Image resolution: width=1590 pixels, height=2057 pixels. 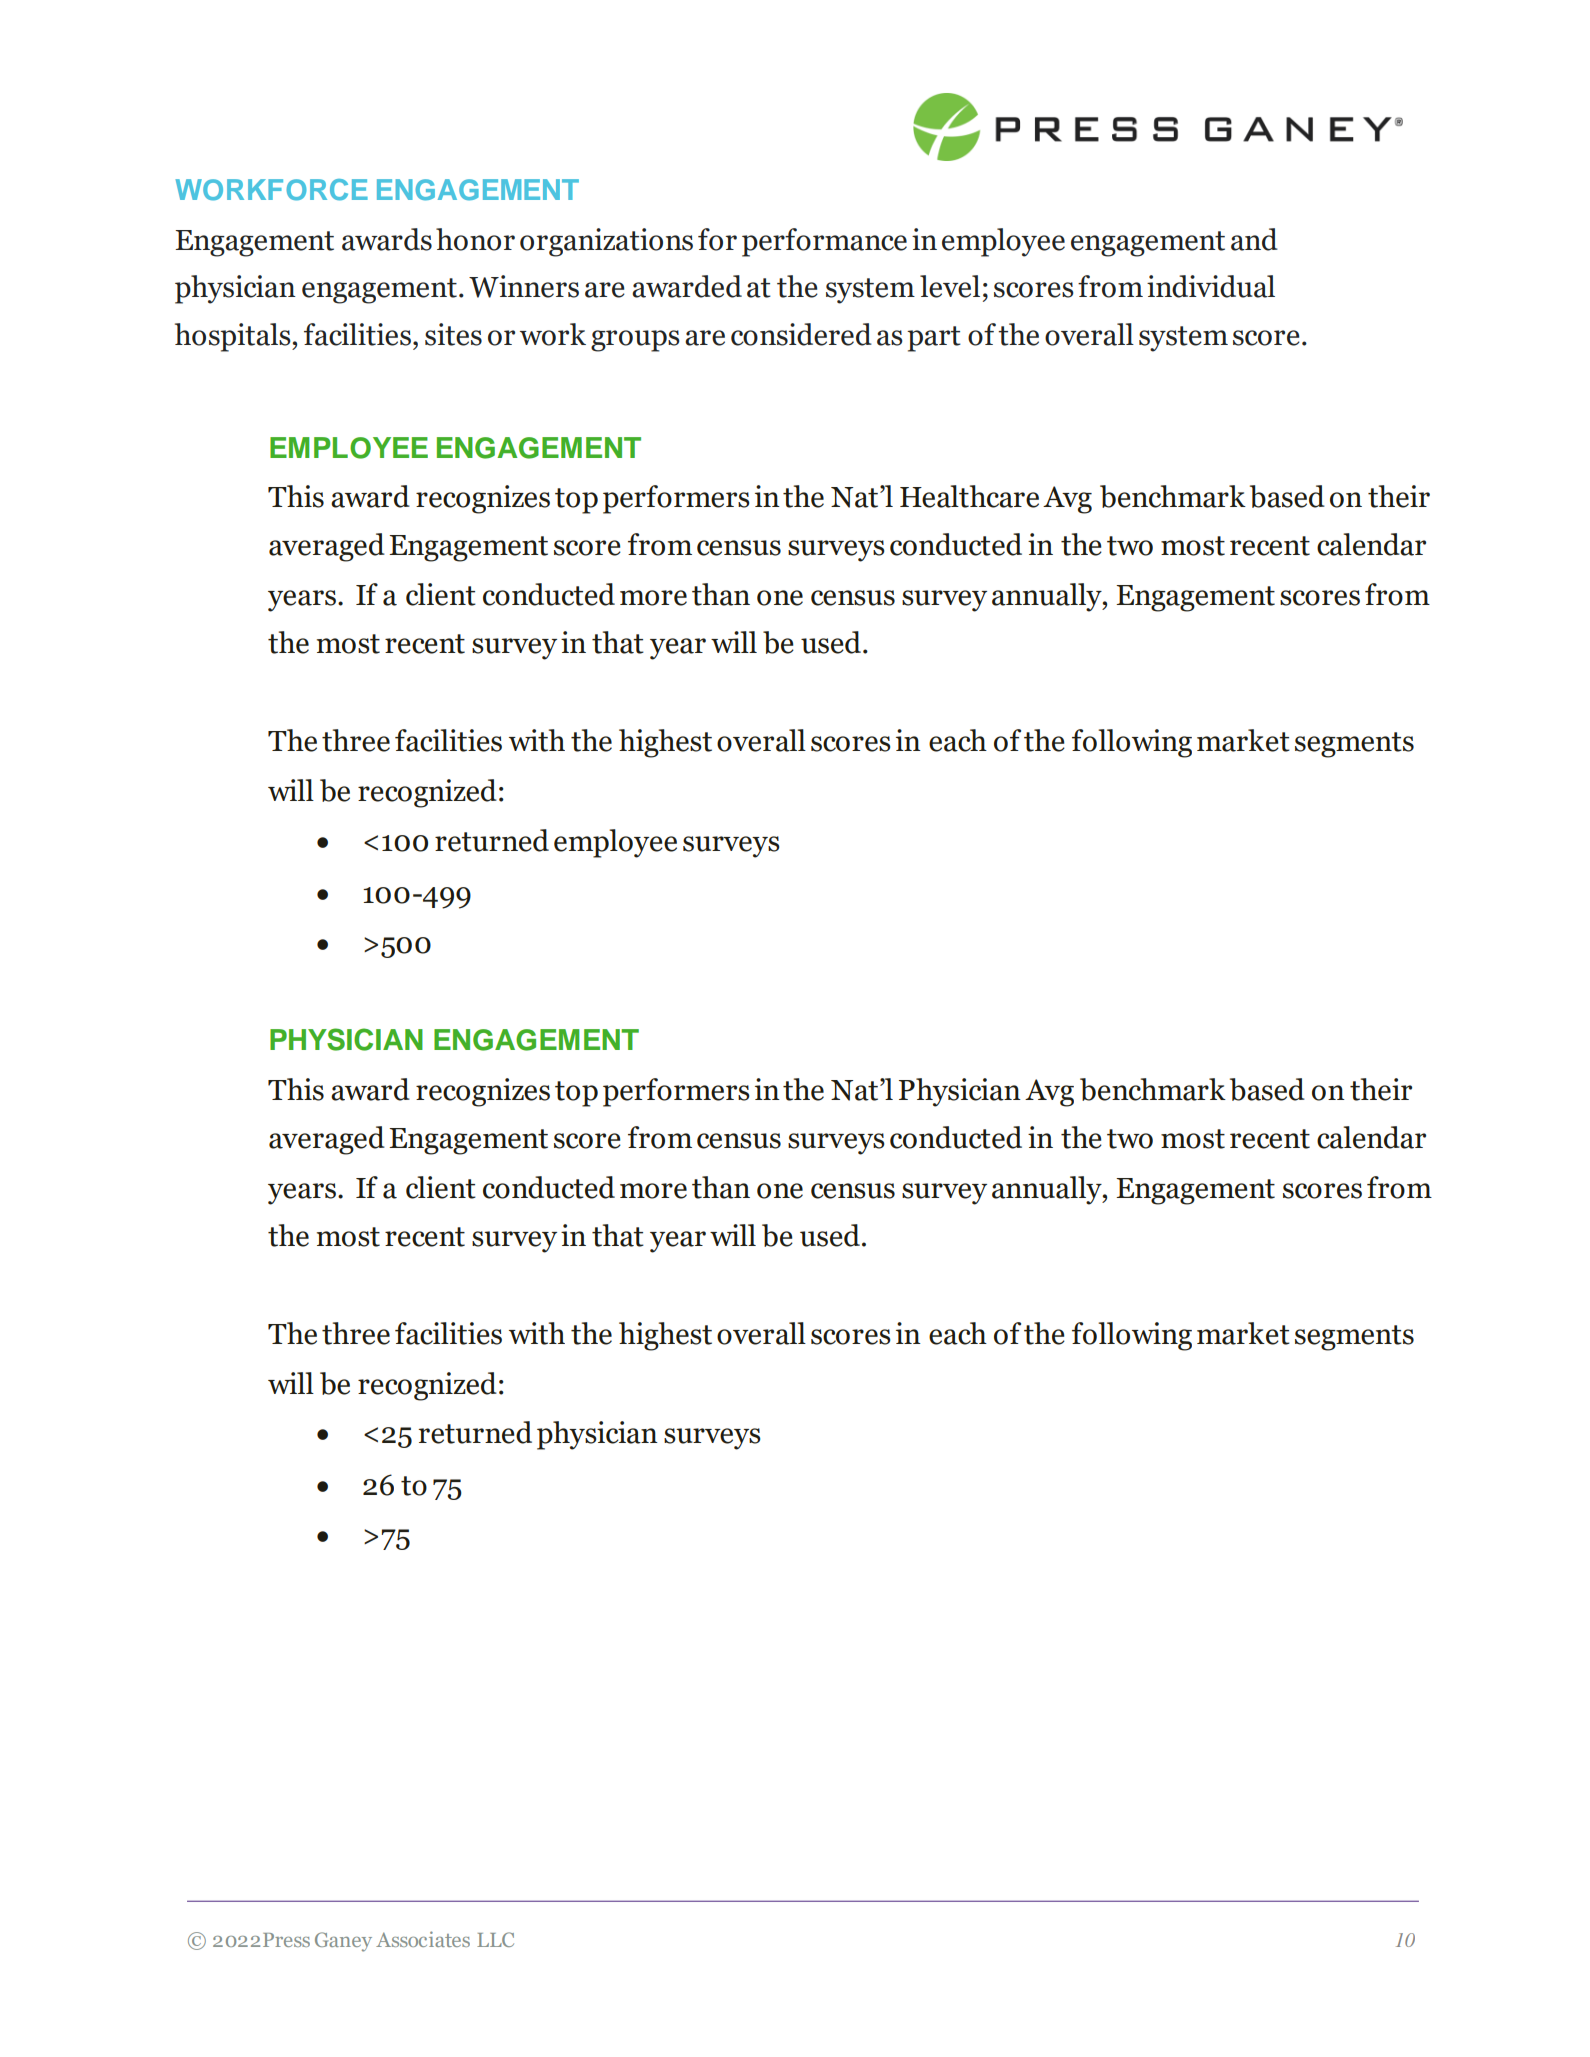 What do you see at coordinates (801, 334) in the screenshot?
I see `considered` at bounding box center [801, 334].
